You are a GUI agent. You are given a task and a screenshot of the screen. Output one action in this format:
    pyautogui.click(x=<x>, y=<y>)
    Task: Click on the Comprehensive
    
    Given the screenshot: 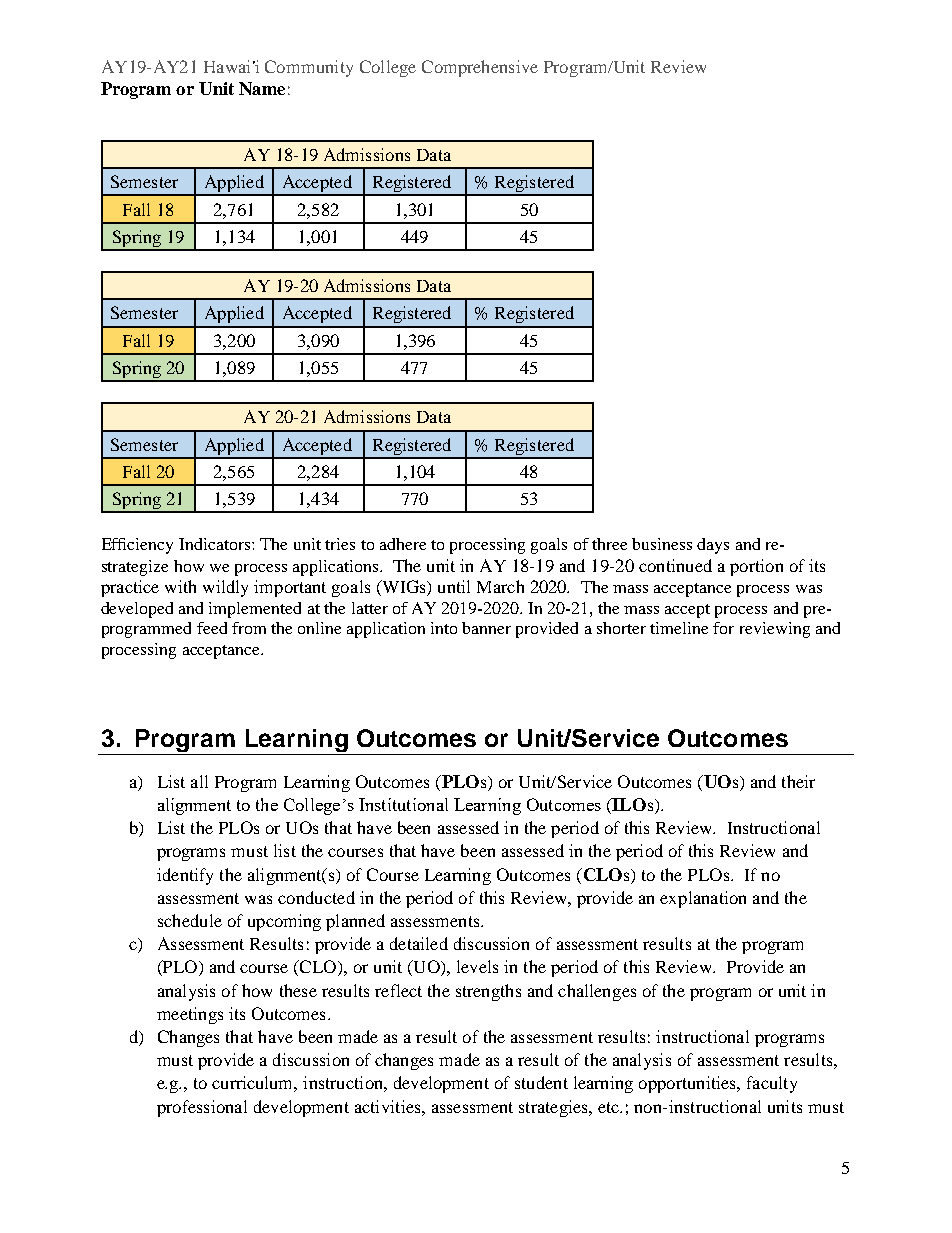 What is the action you would take?
    pyautogui.click(x=480, y=68)
